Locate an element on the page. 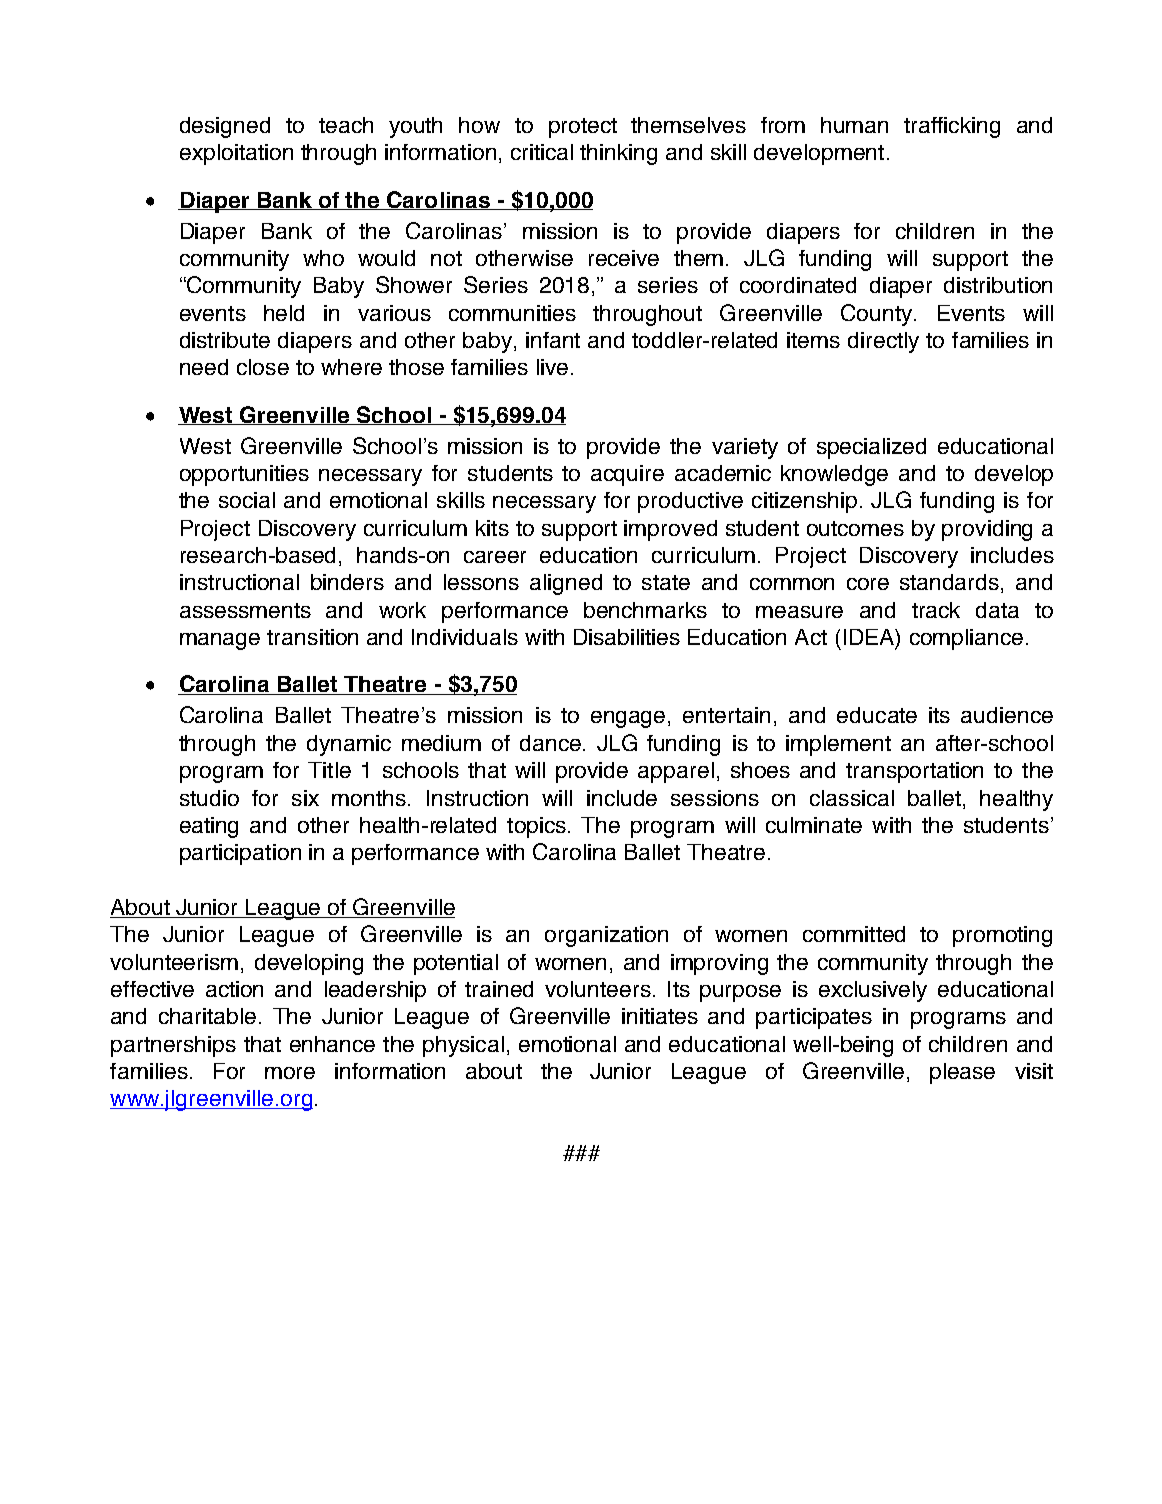 The width and height of the page is (1162, 1504). Title is located at coordinates (329, 770).
